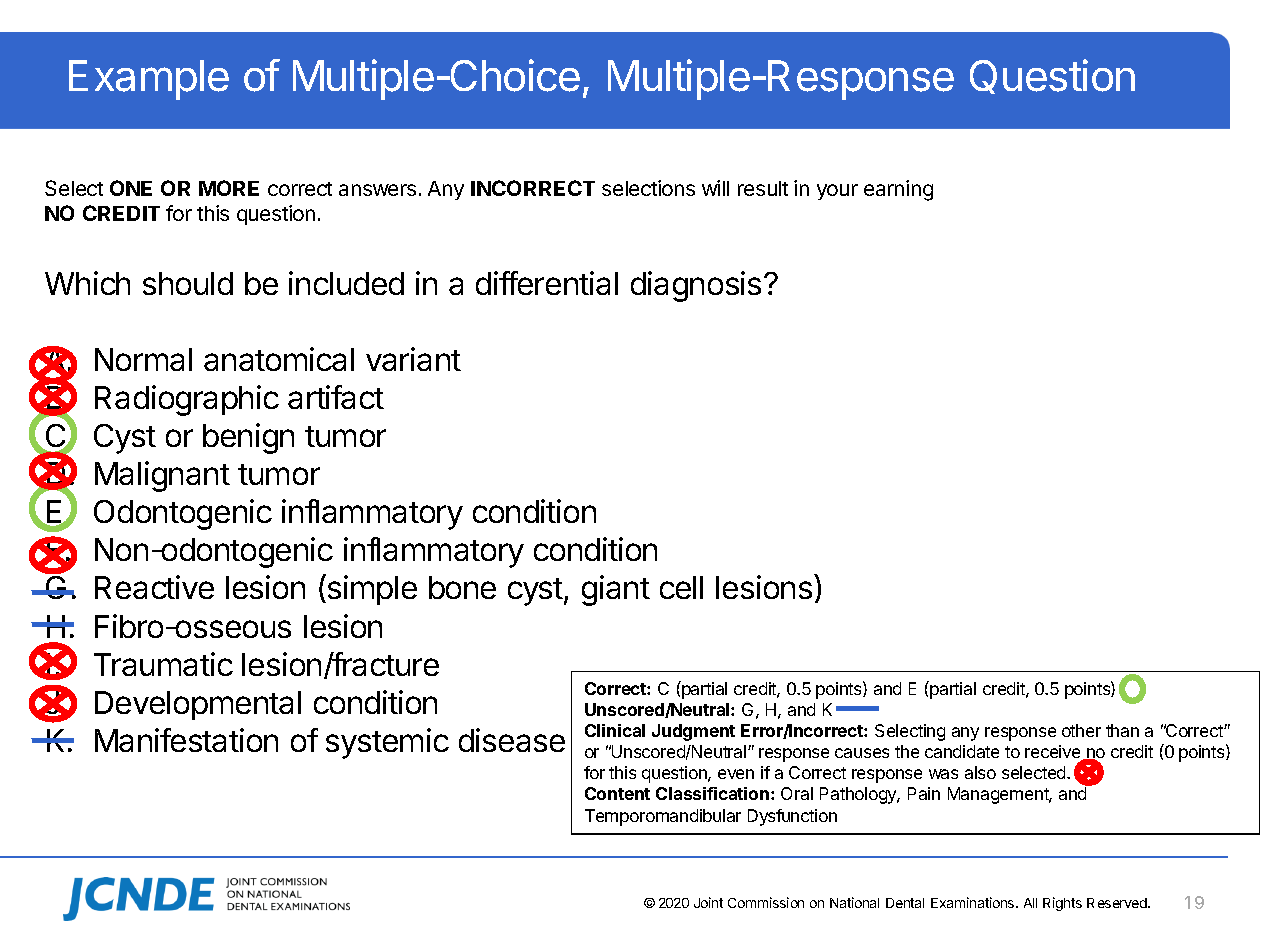  What do you see at coordinates (715, 188) in the image?
I see `will` at bounding box center [715, 188].
